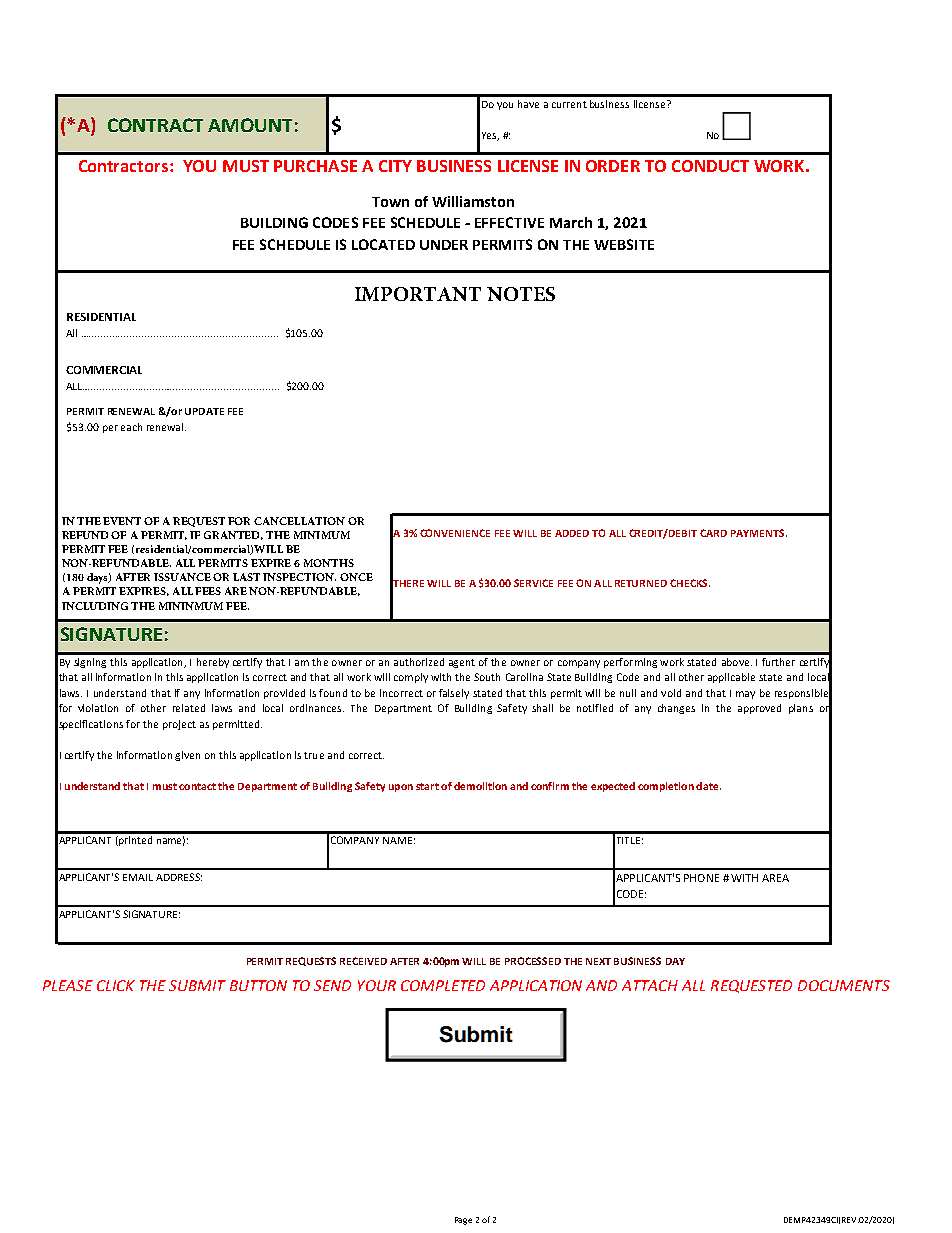 The height and width of the screenshot is (1233, 952). I want to click on agent, so click(462, 663).
